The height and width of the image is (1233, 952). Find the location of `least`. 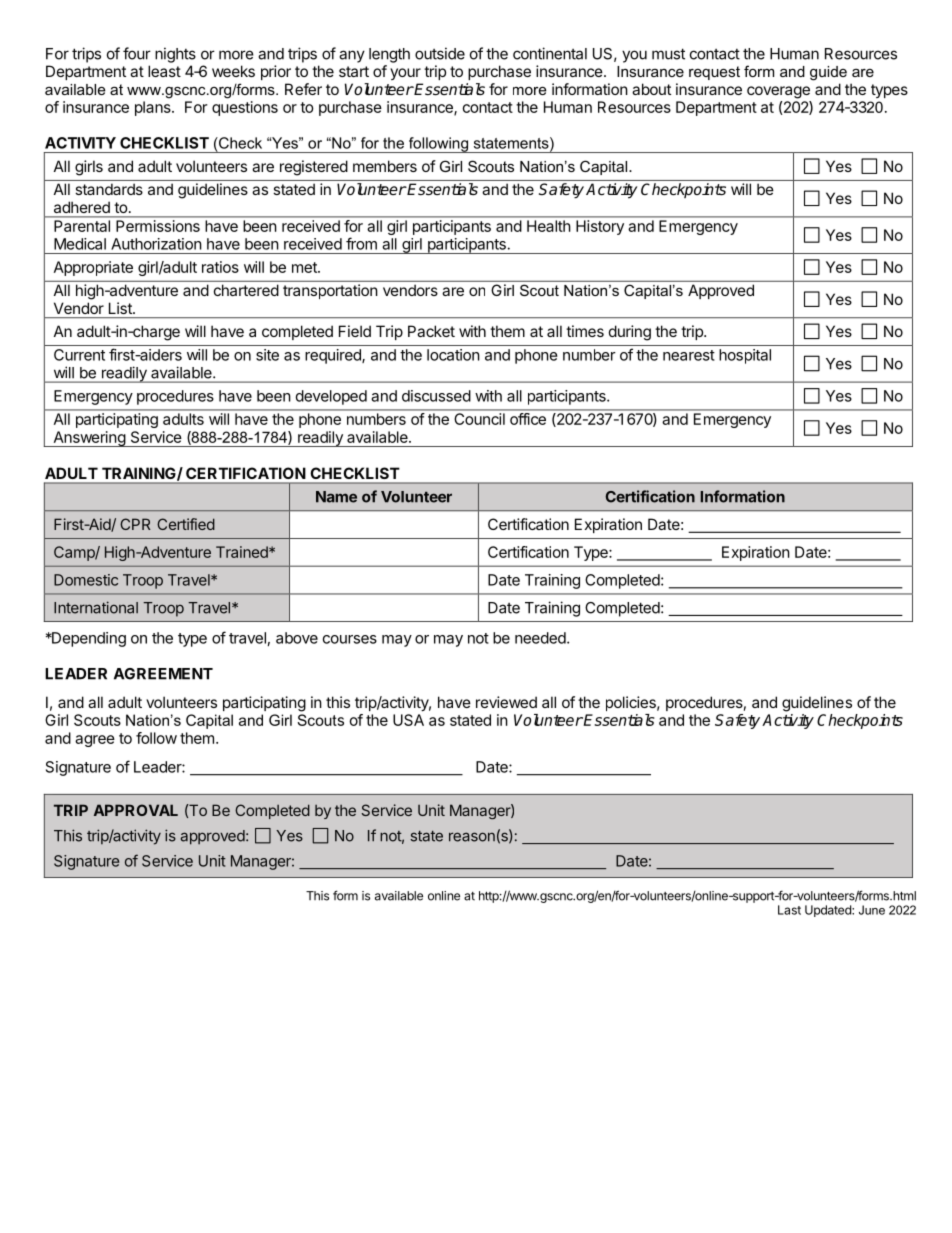

least is located at coordinates (164, 71).
